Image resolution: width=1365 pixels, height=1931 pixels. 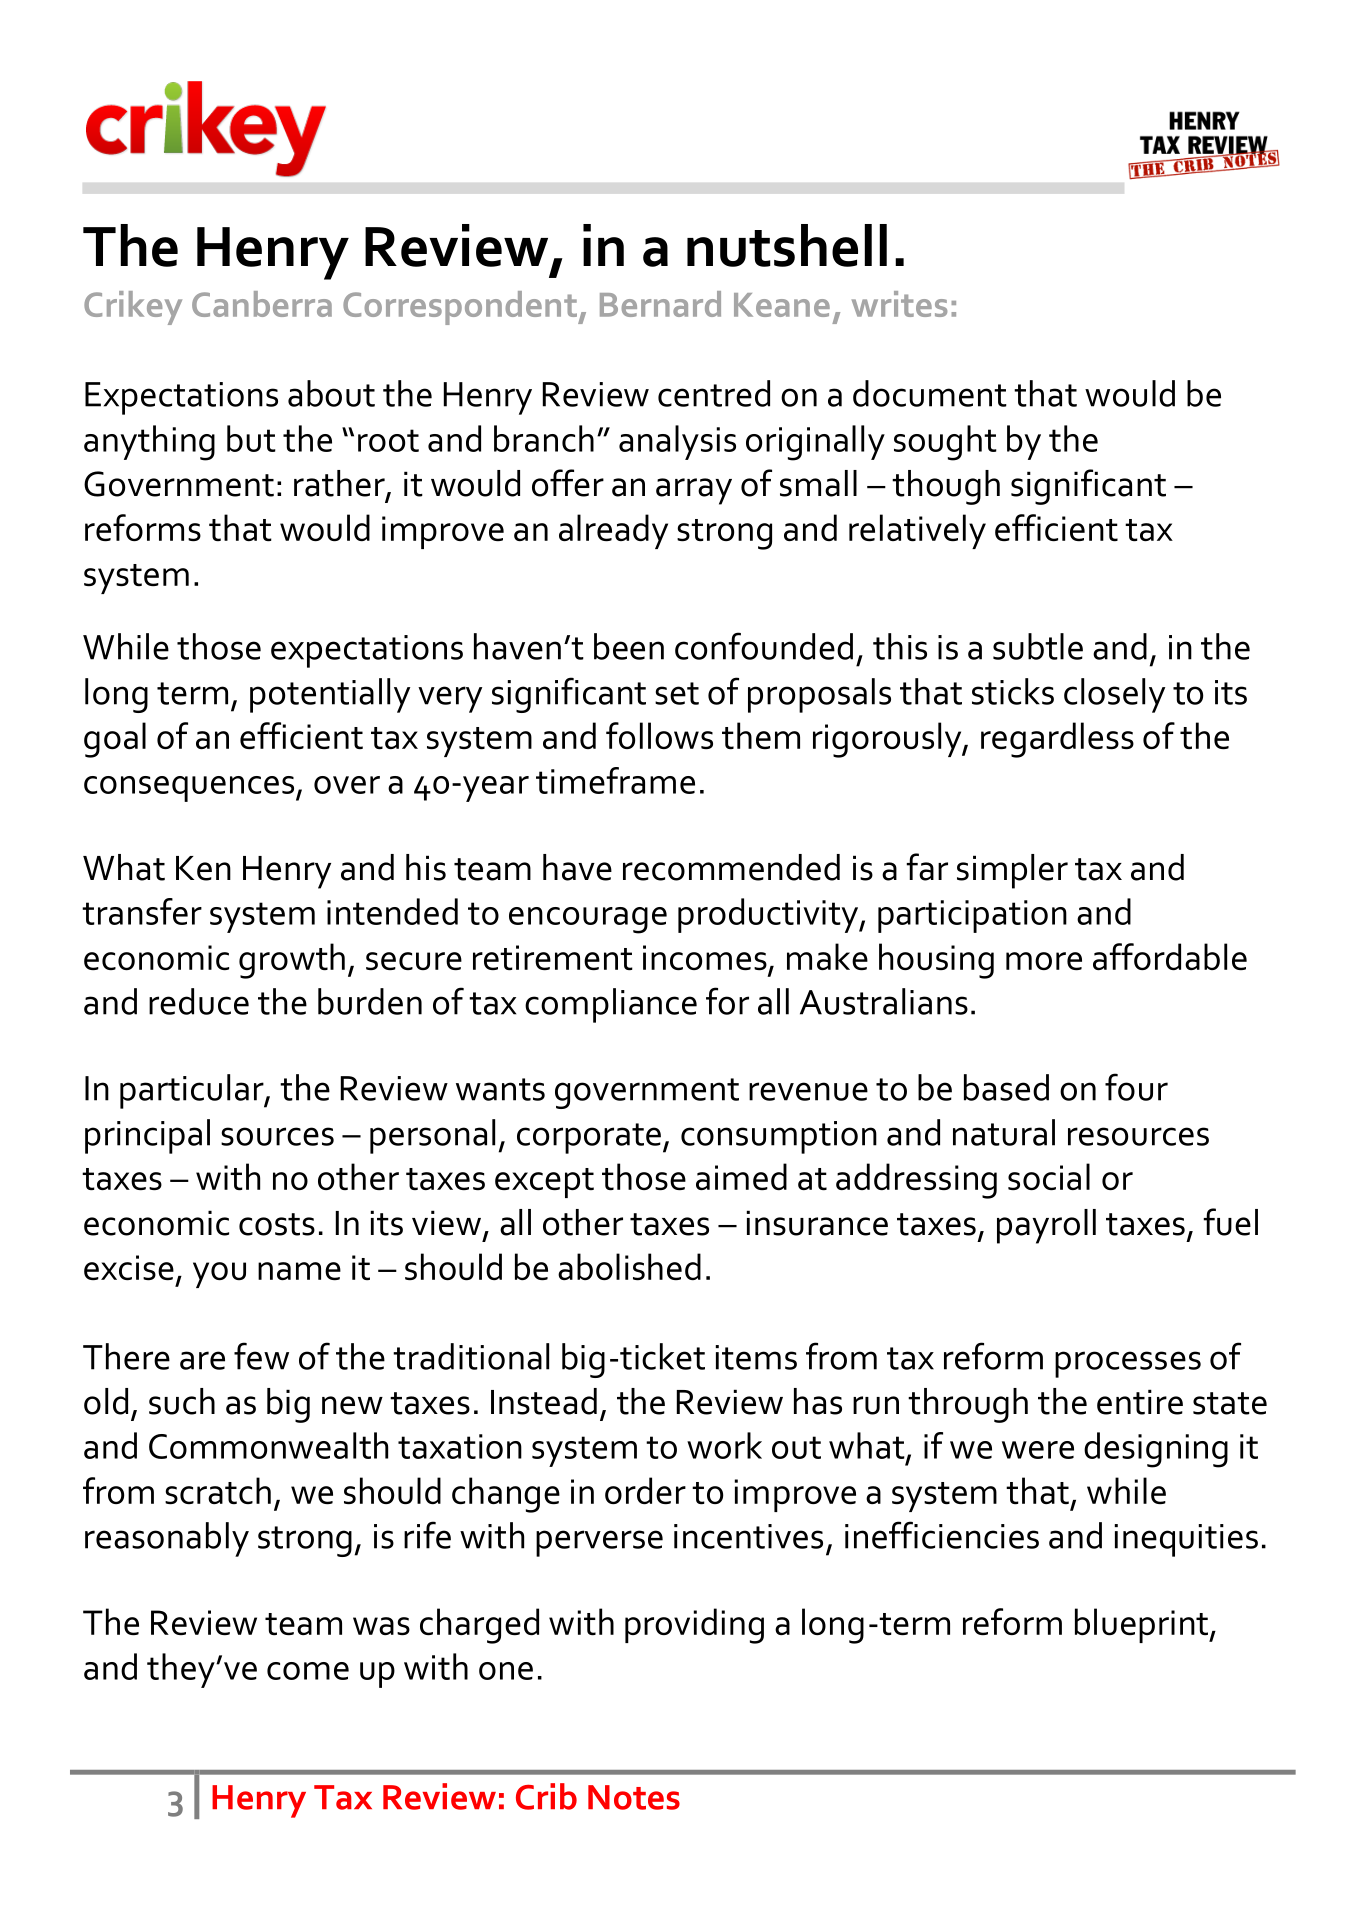 What do you see at coordinates (611, 1005) in the screenshot?
I see `compliance` at bounding box center [611, 1005].
